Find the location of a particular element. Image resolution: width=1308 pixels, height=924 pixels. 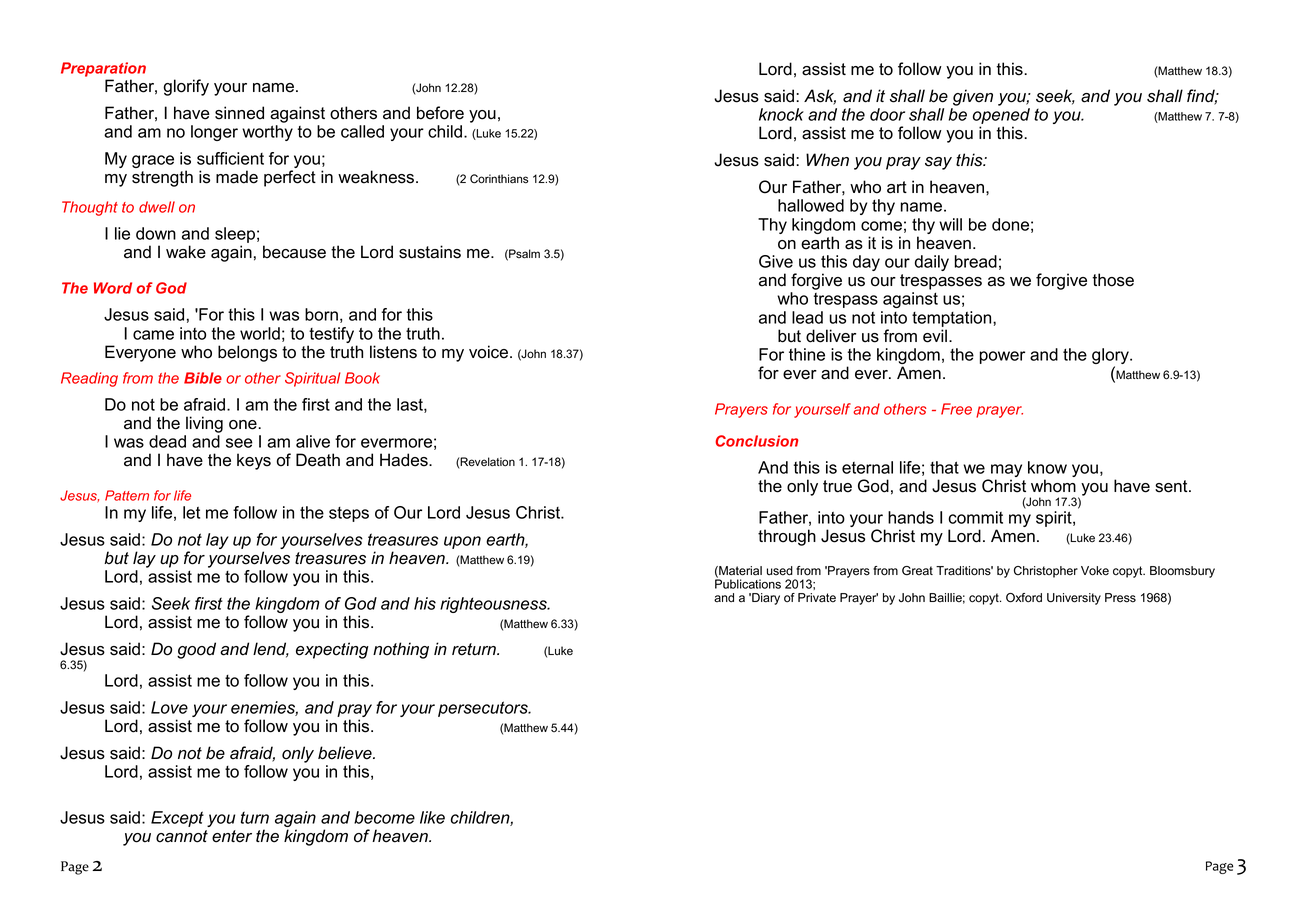

keys is located at coordinates (254, 461).
